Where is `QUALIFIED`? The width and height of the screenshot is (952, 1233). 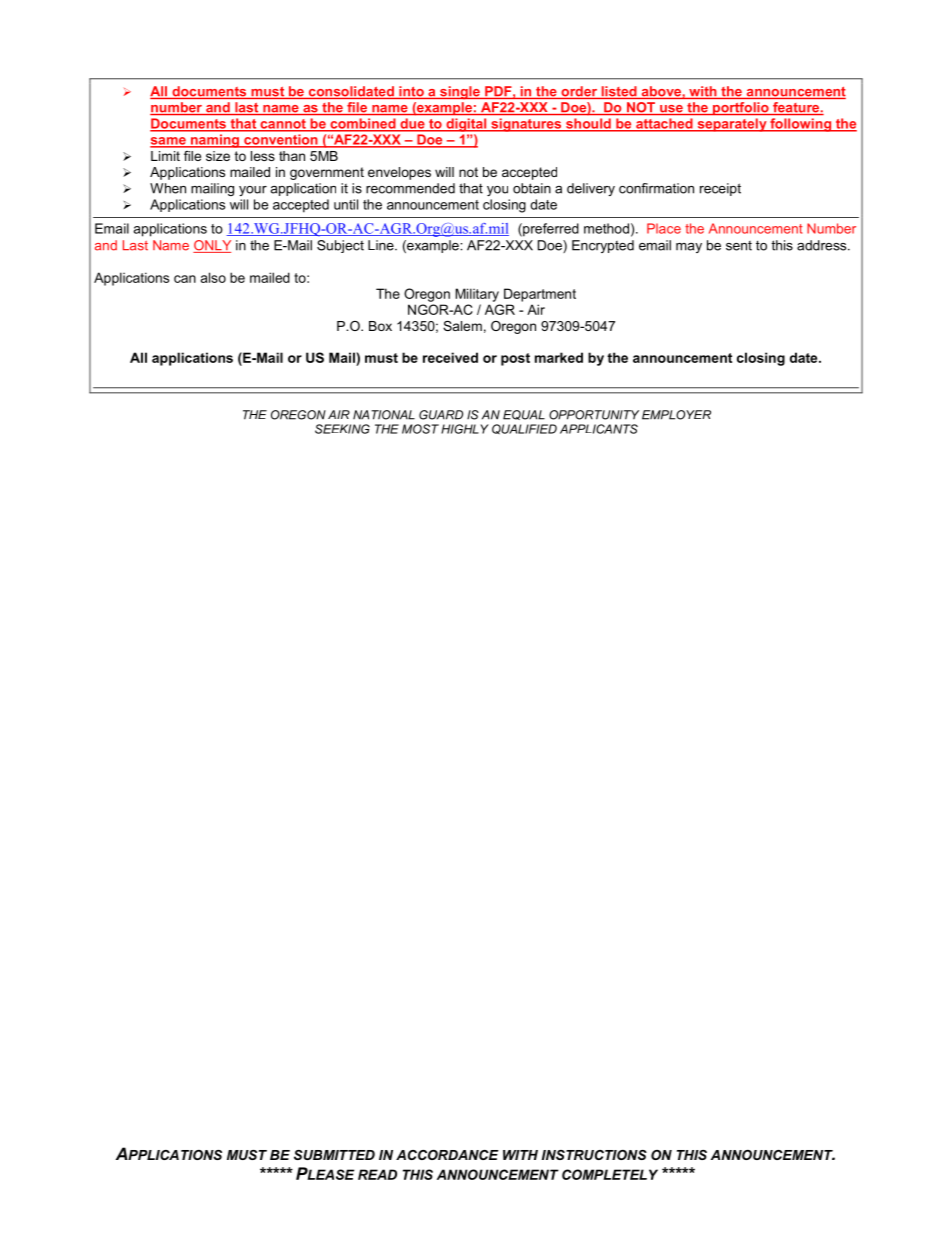 QUALIFIED is located at coordinates (524, 429).
